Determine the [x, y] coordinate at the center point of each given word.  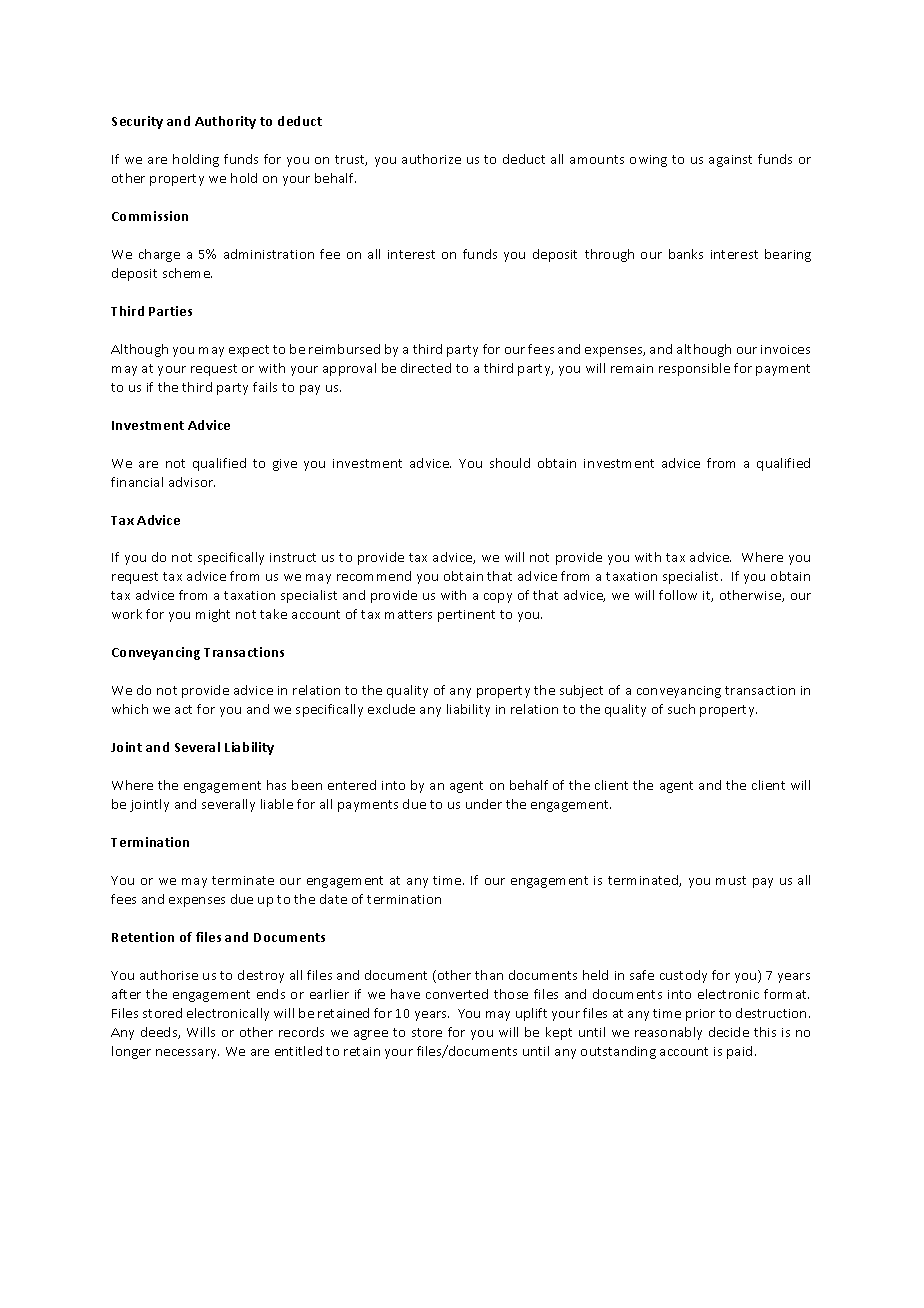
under [484, 804]
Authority [225, 122]
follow [678, 595]
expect [249, 351]
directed [426, 368]
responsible [694, 369]
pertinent [466, 616]
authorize [431, 159]
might [213, 615]
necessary [187, 1054]
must [731, 880]
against [730, 161]
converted [457, 994]
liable [277, 804]
